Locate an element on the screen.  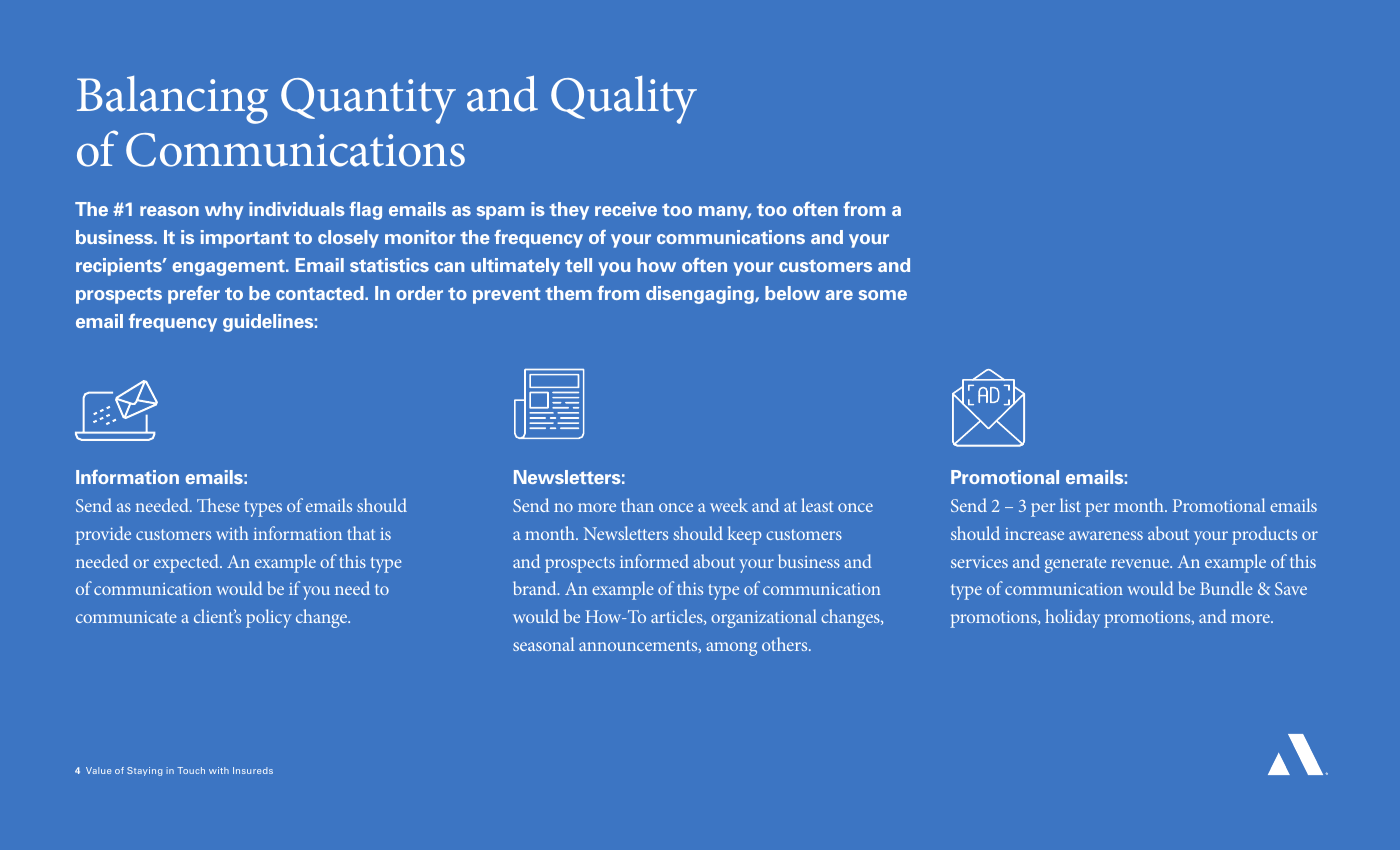
Insureds is located at coordinates (253, 770).
